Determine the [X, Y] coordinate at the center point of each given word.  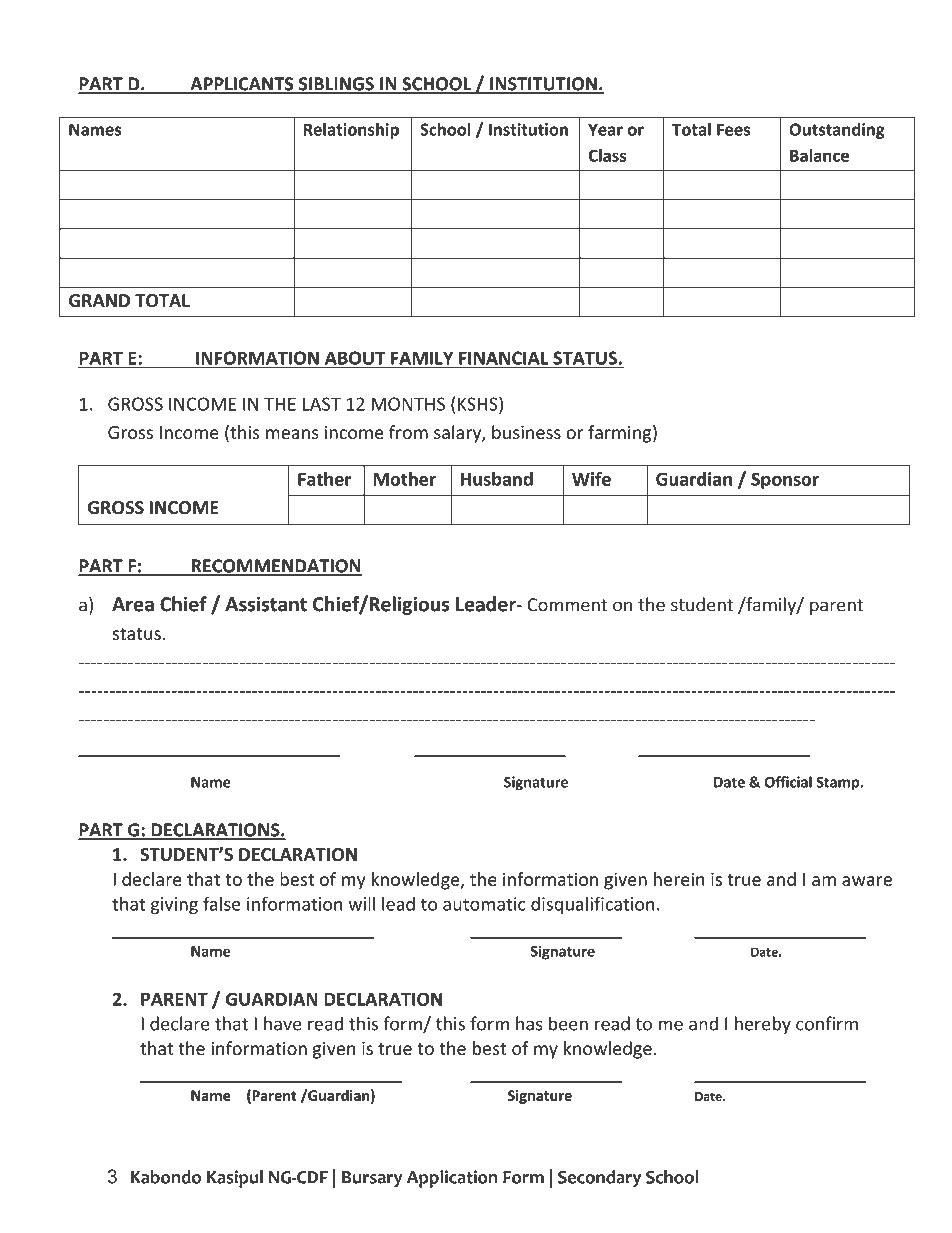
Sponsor [785, 480]
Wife [591, 479]
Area [133, 604]
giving [174, 905]
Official [788, 782]
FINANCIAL [504, 359]
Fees [733, 129]
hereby [763, 1025]
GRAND [99, 301]
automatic [484, 904]
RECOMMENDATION [275, 567]
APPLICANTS [242, 85]
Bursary [372, 1179]
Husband [497, 479]
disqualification [593, 905]
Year [605, 129]
